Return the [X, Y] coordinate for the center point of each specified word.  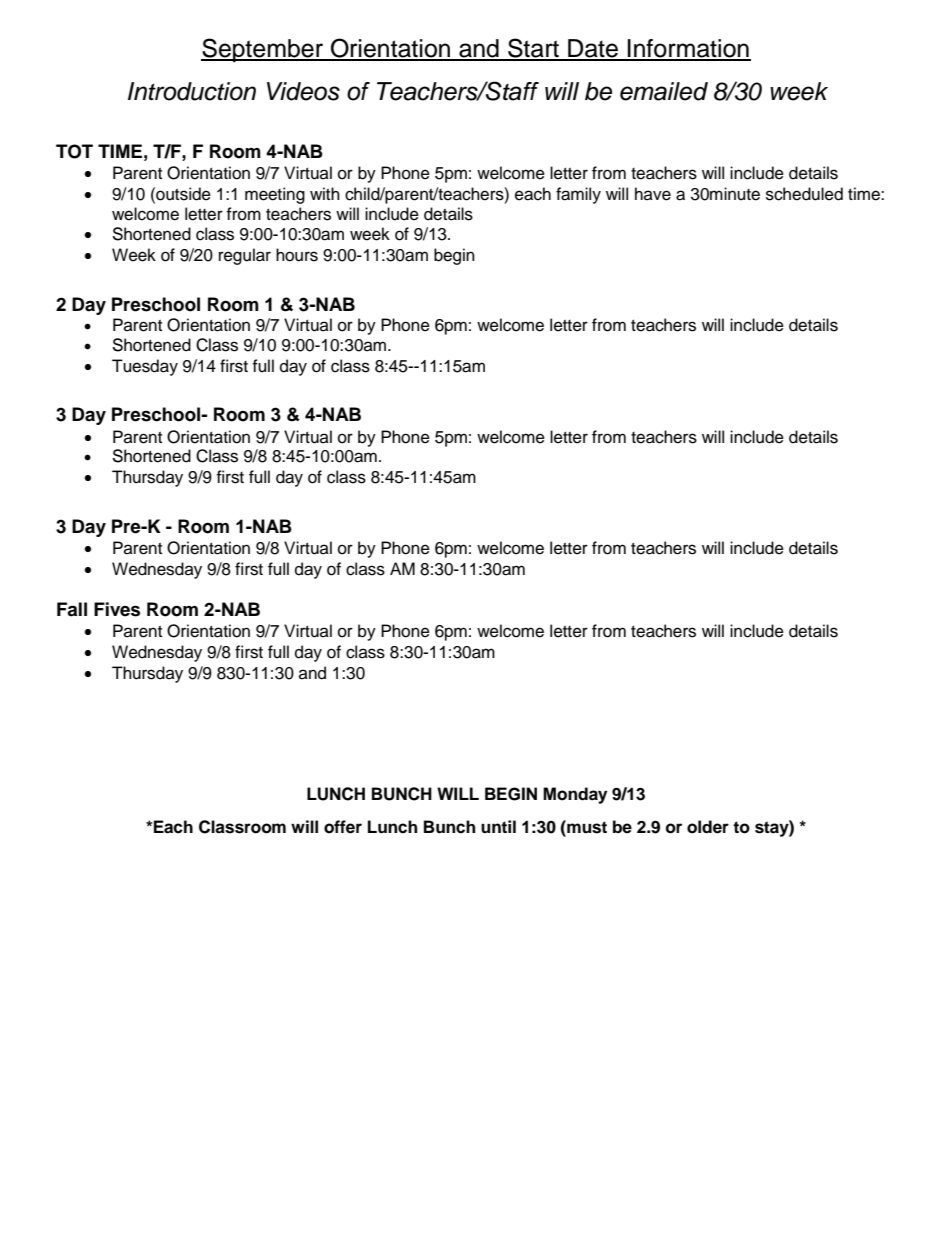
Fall [72, 609]
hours [297, 255]
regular [245, 256]
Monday [575, 795]
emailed [664, 91]
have [653, 194]
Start [533, 49]
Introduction [192, 91]
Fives [117, 609]
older [708, 827]
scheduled [804, 194]
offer [343, 827]
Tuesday [145, 367]
